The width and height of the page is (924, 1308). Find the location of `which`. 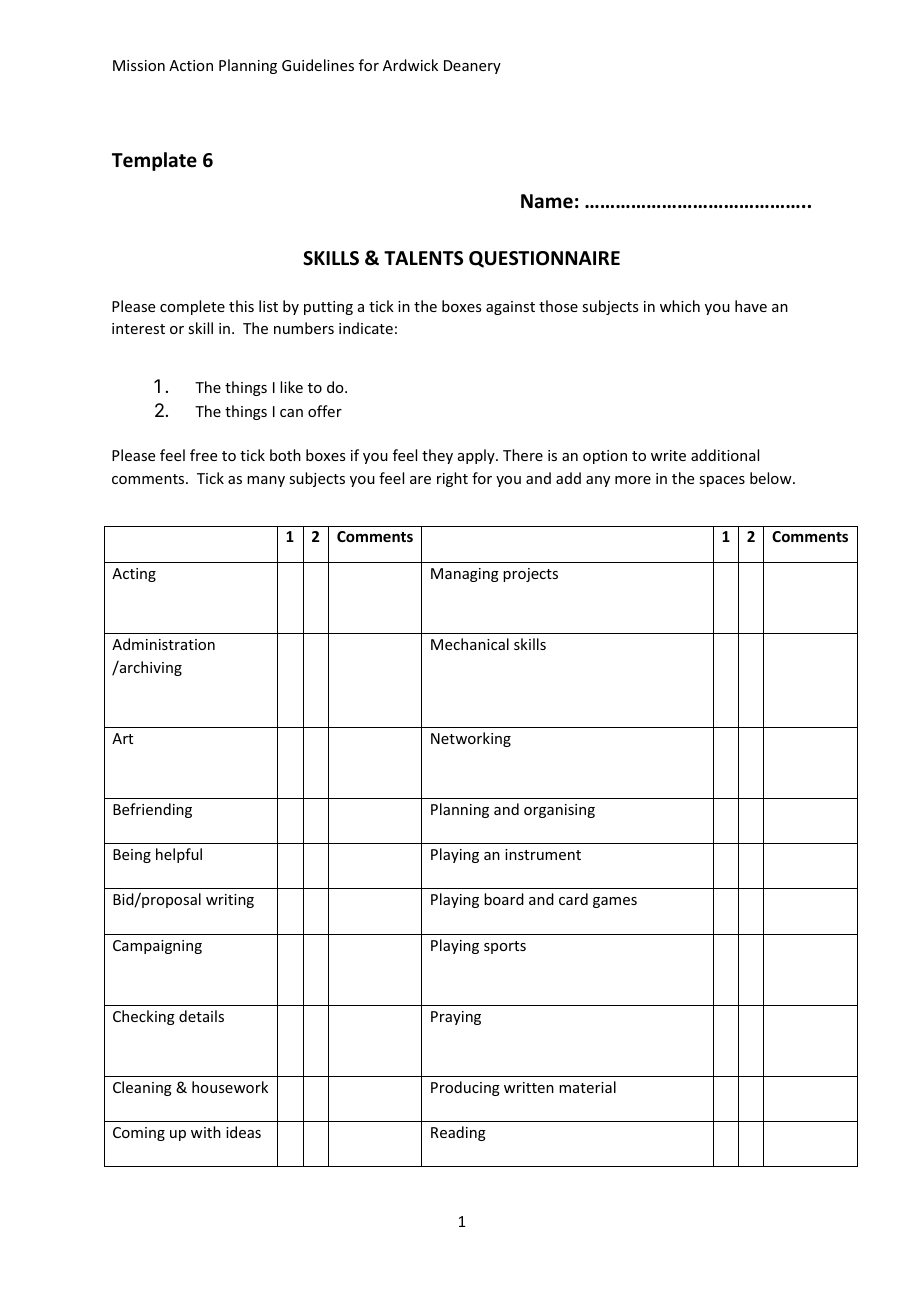

which is located at coordinates (680, 306).
